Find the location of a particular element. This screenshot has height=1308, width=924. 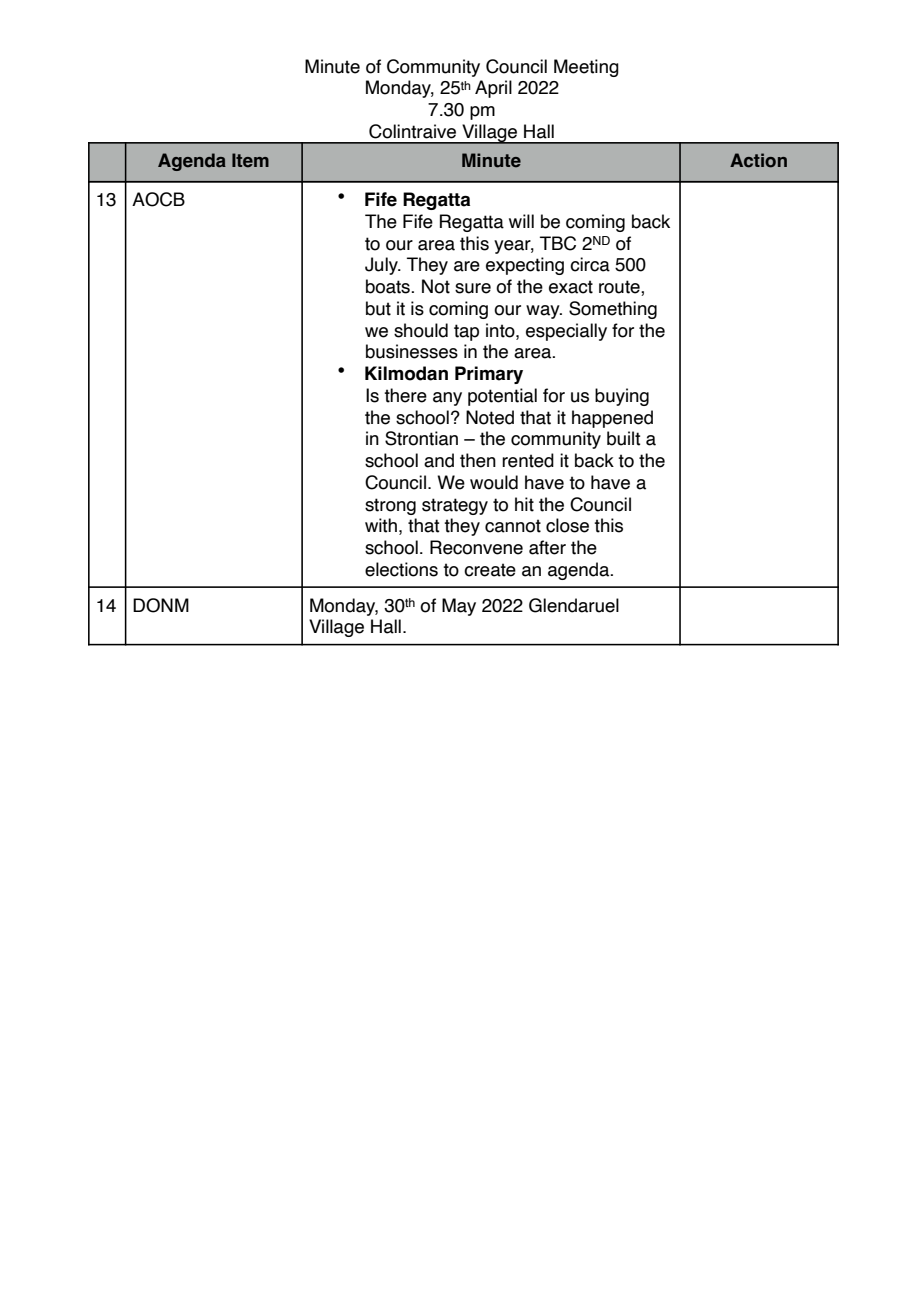

rented is located at coordinates (528, 460).
